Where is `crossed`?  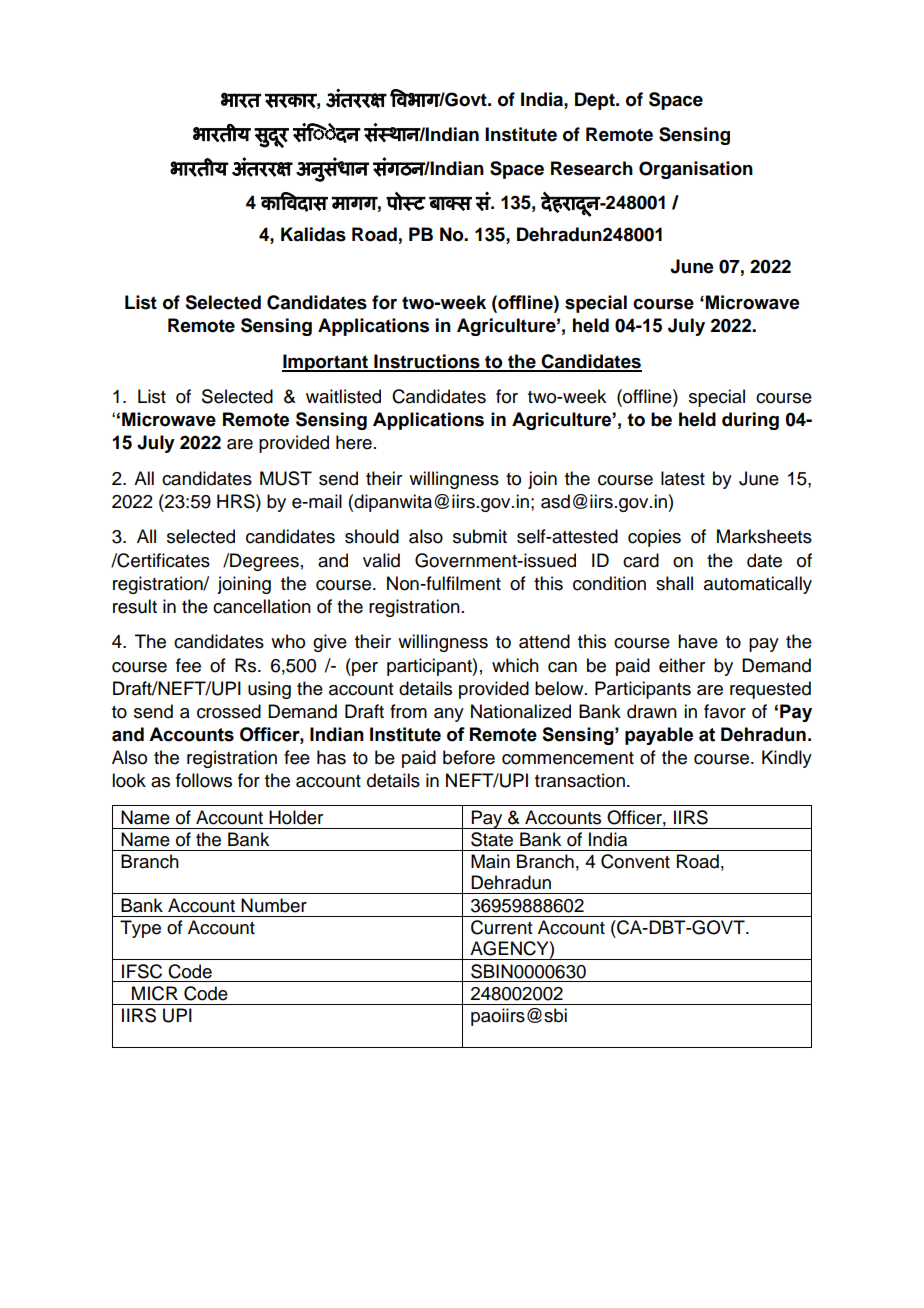
crossed is located at coordinates (229, 711).
